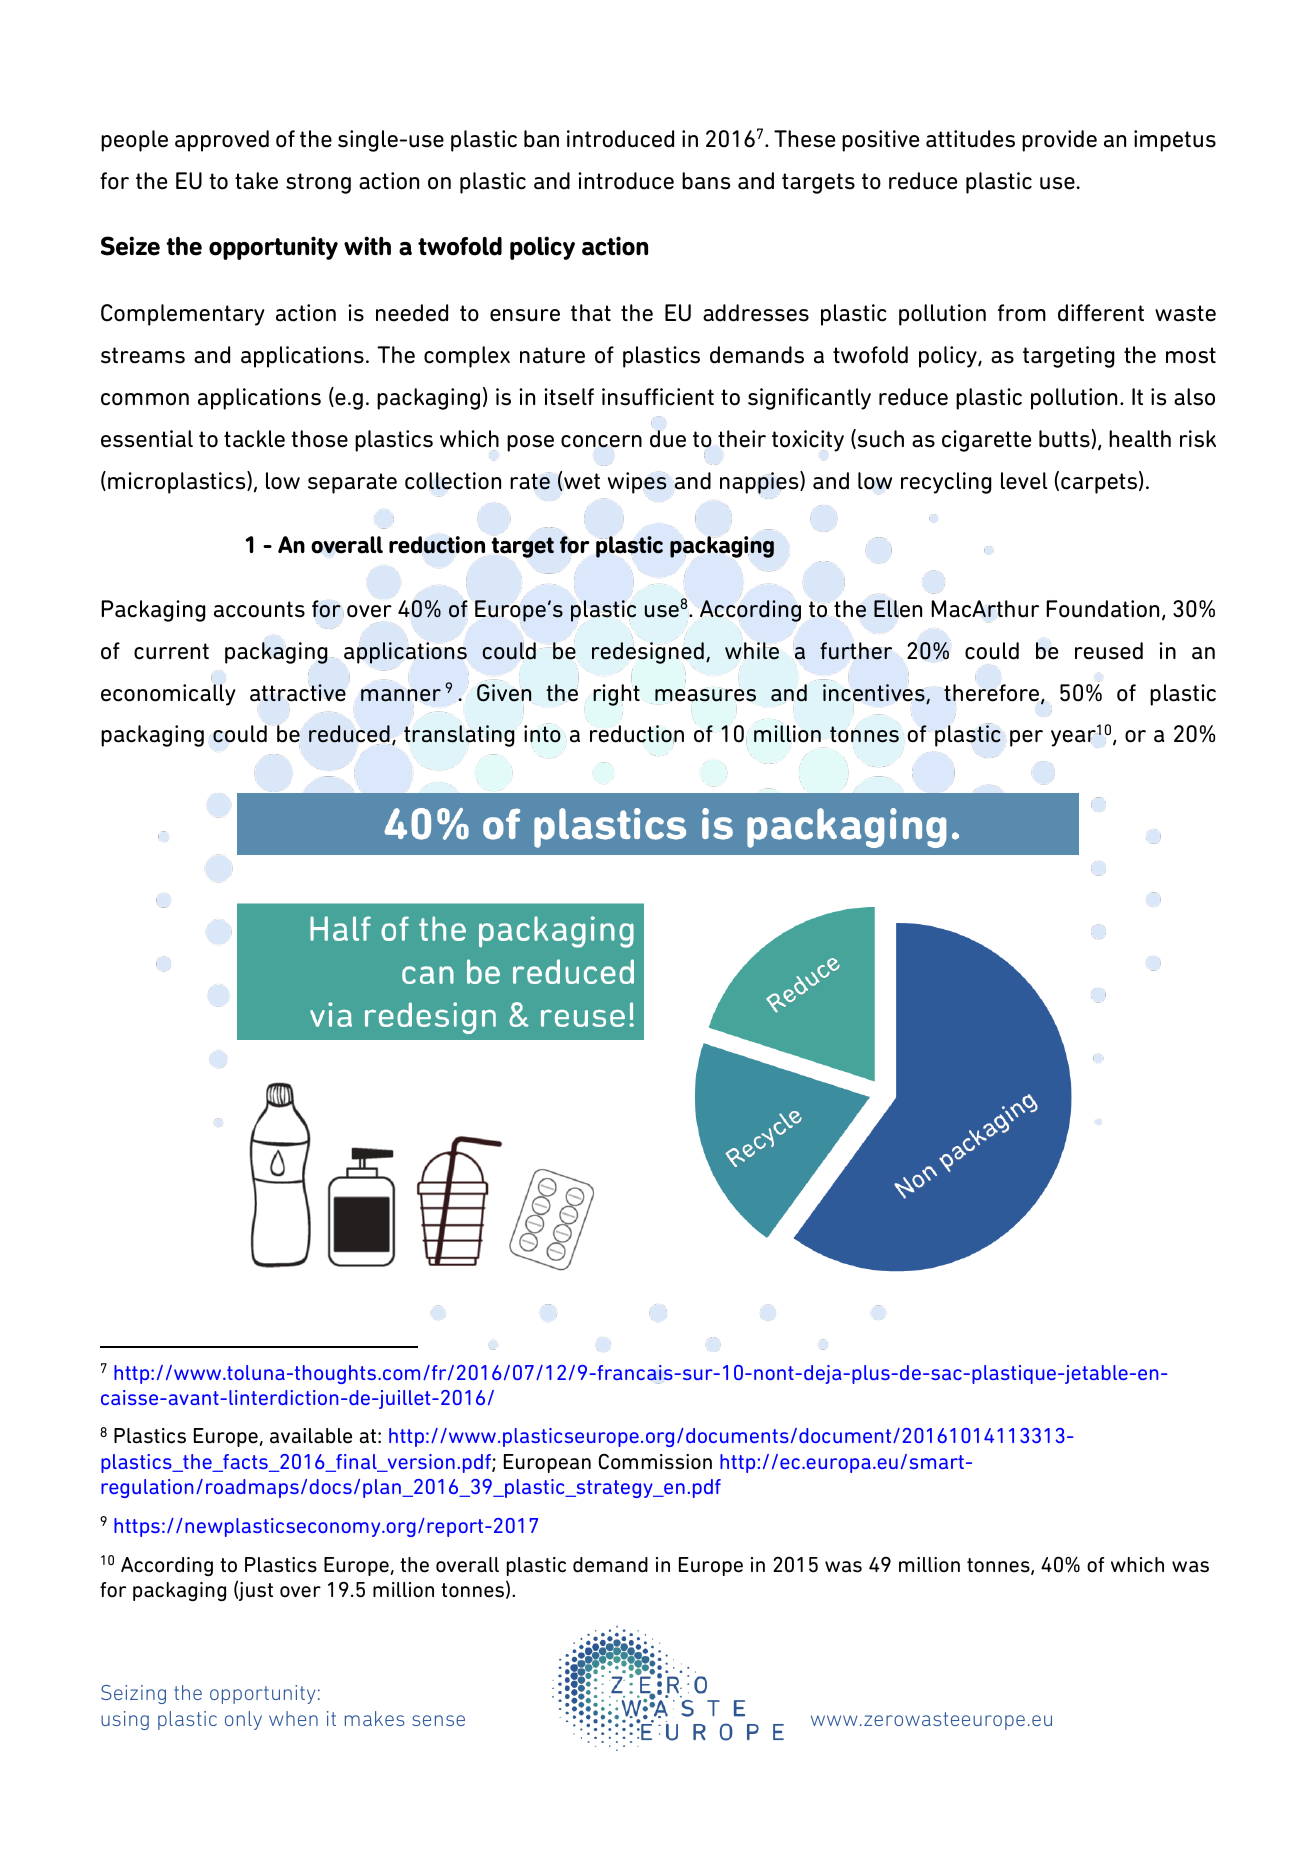 The height and width of the document is (1863, 1316). What do you see at coordinates (243, 1720) in the document?
I see `only` at bounding box center [243, 1720].
